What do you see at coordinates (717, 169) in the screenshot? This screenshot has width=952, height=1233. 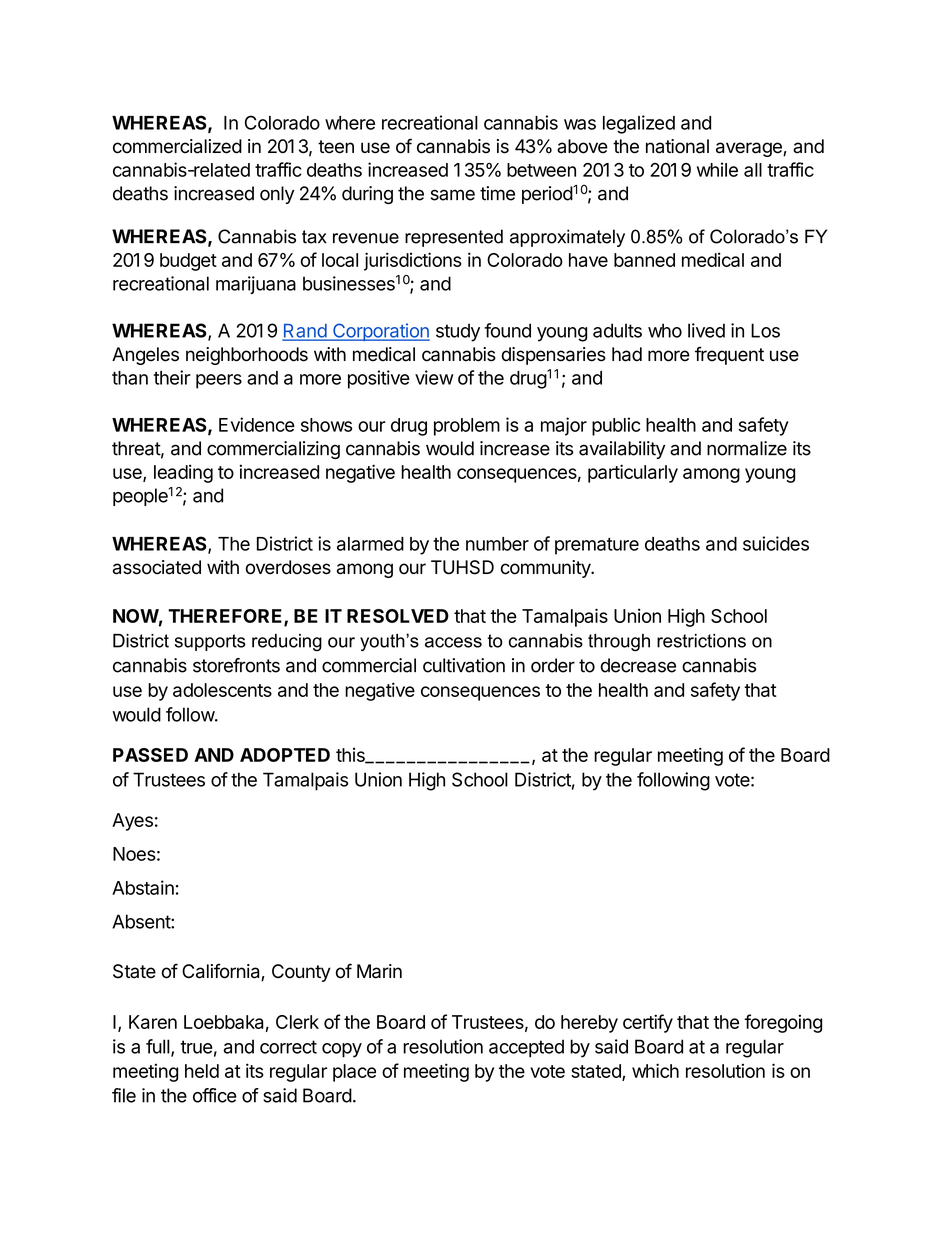 I see `while` at bounding box center [717, 169].
